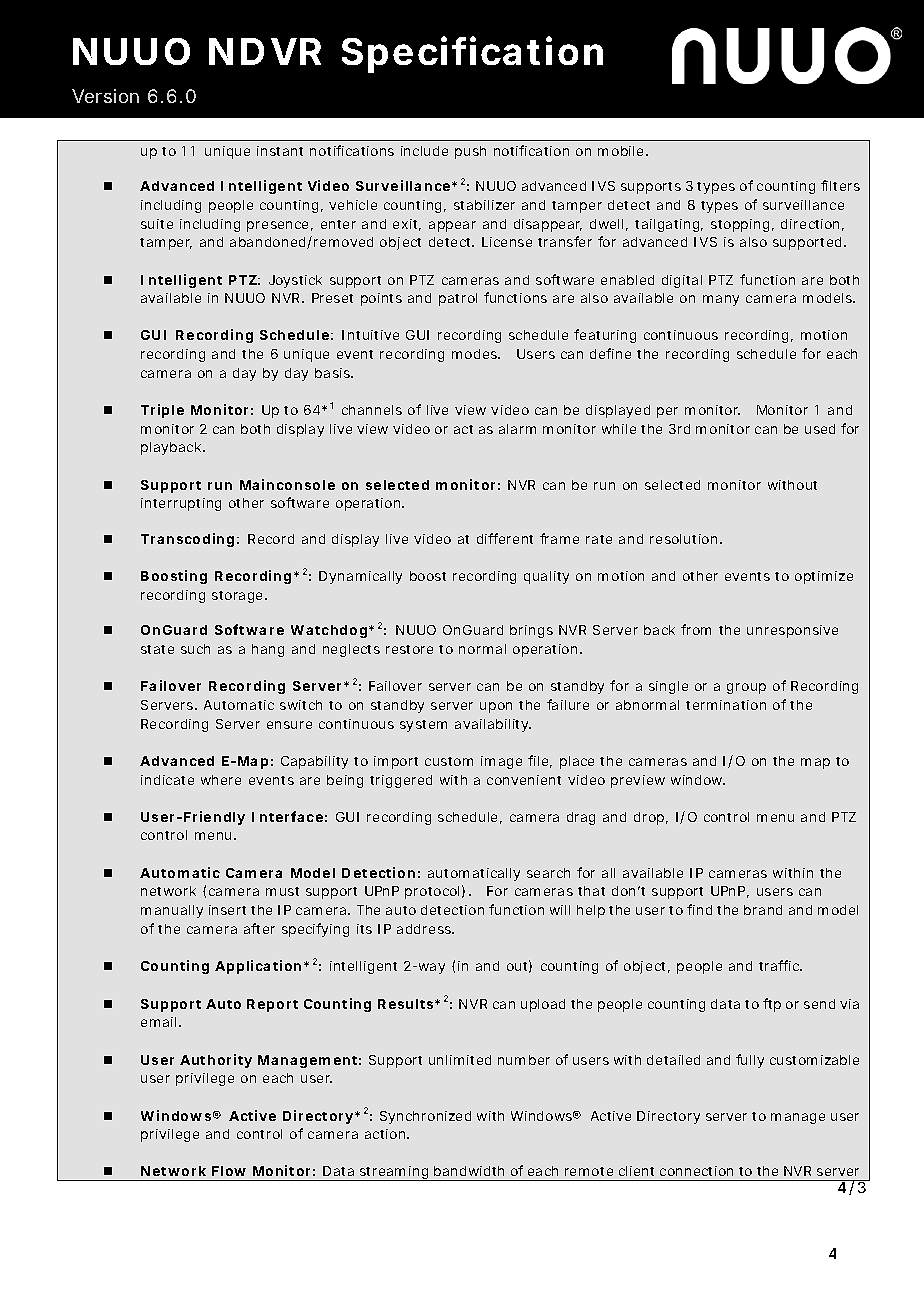 Image resolution: width=924 pixels, height=1308 pixels. I want to click on Version, so click(105, 96).
